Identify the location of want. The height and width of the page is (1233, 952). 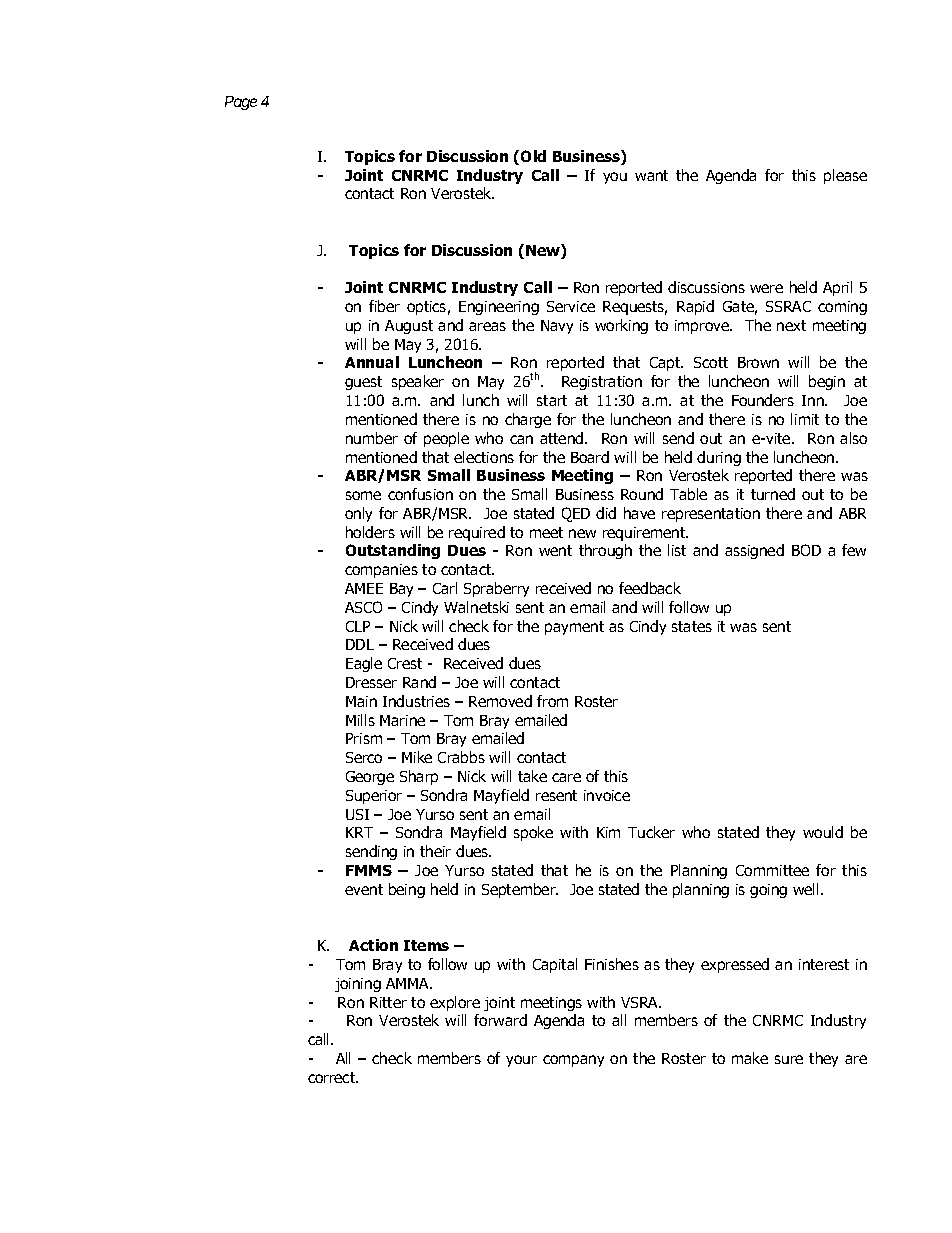
(651, 175).
